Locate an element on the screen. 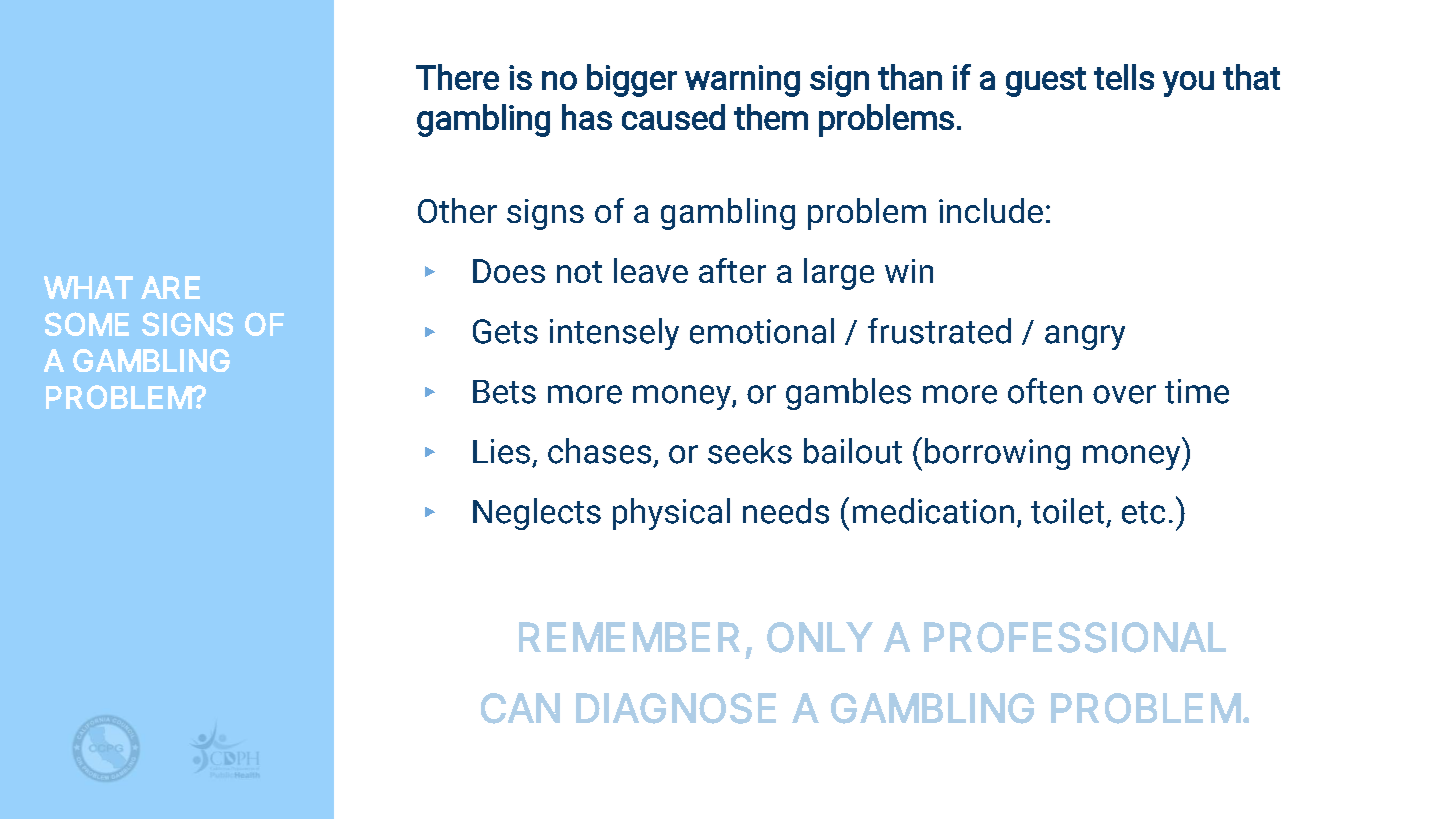 The image size is (1456, 819). Bets is located at coordinates (504, 392).
